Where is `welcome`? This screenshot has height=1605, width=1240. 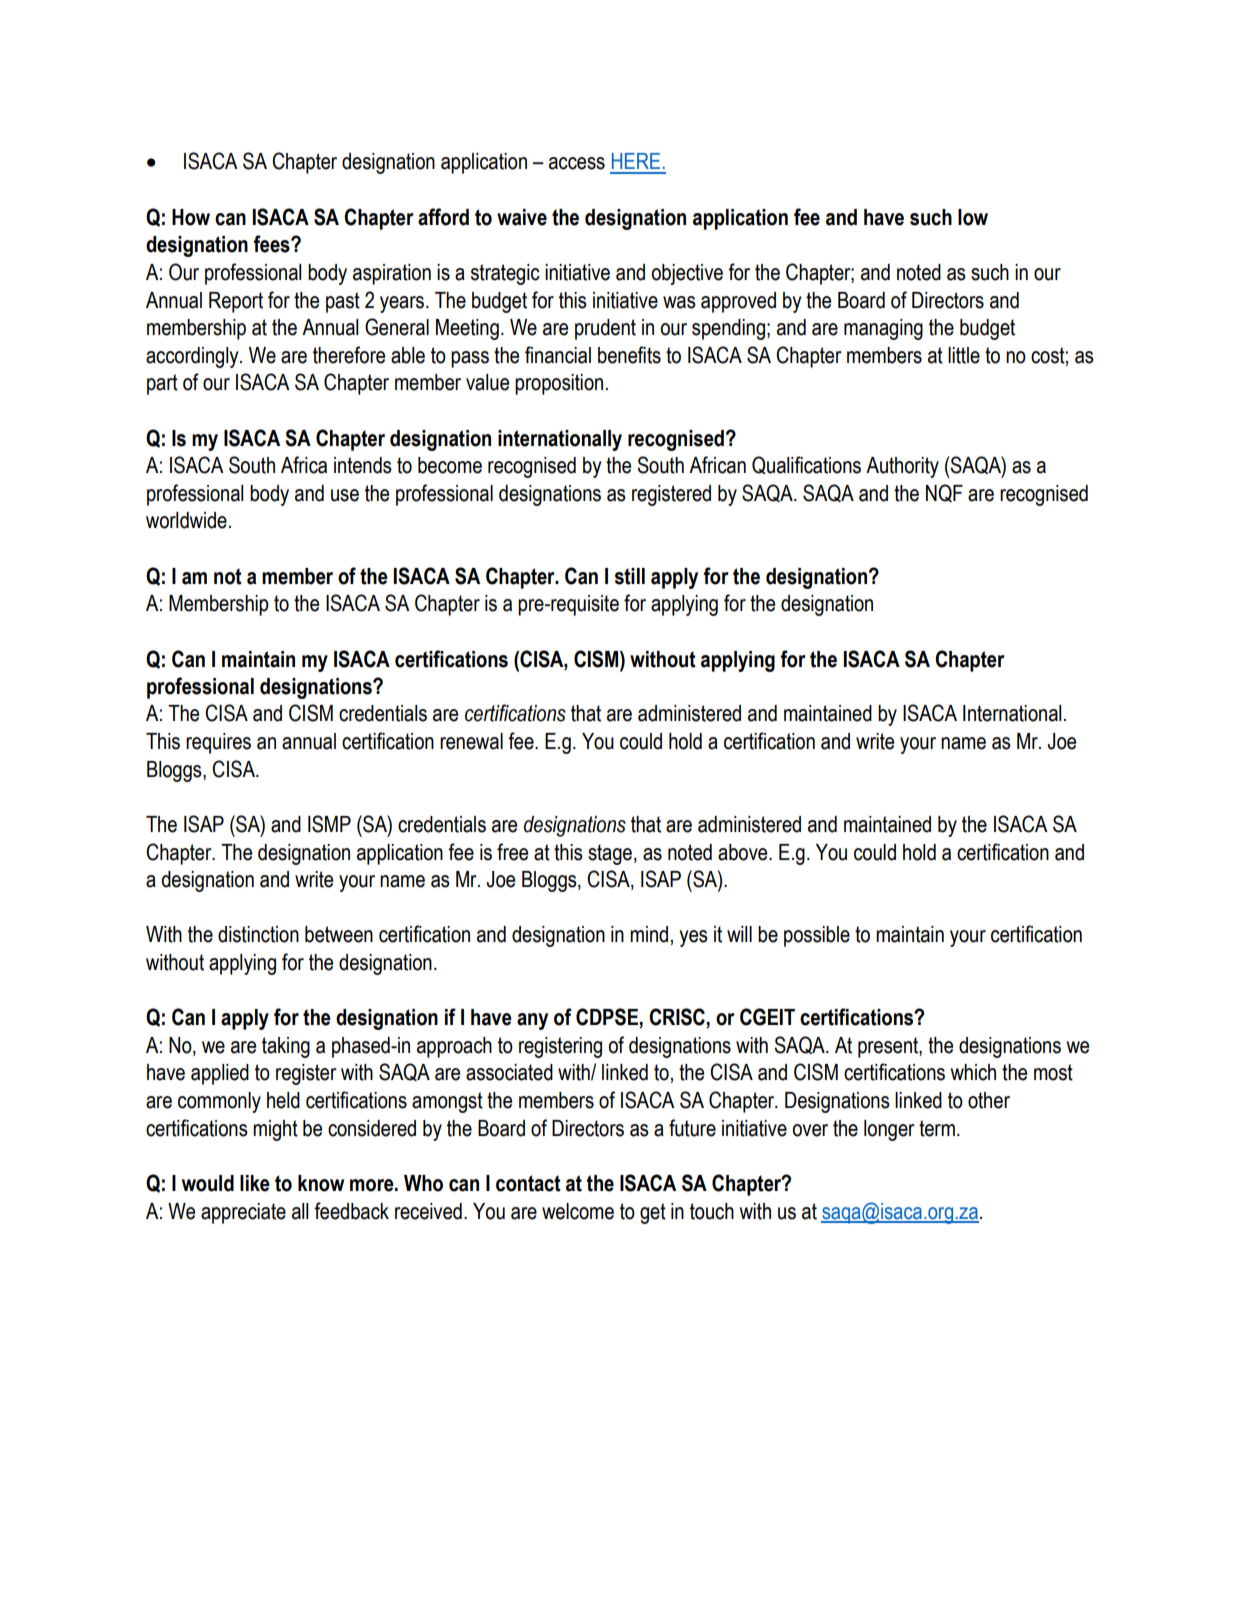 welcome is located at coordinates (578, 1211).
